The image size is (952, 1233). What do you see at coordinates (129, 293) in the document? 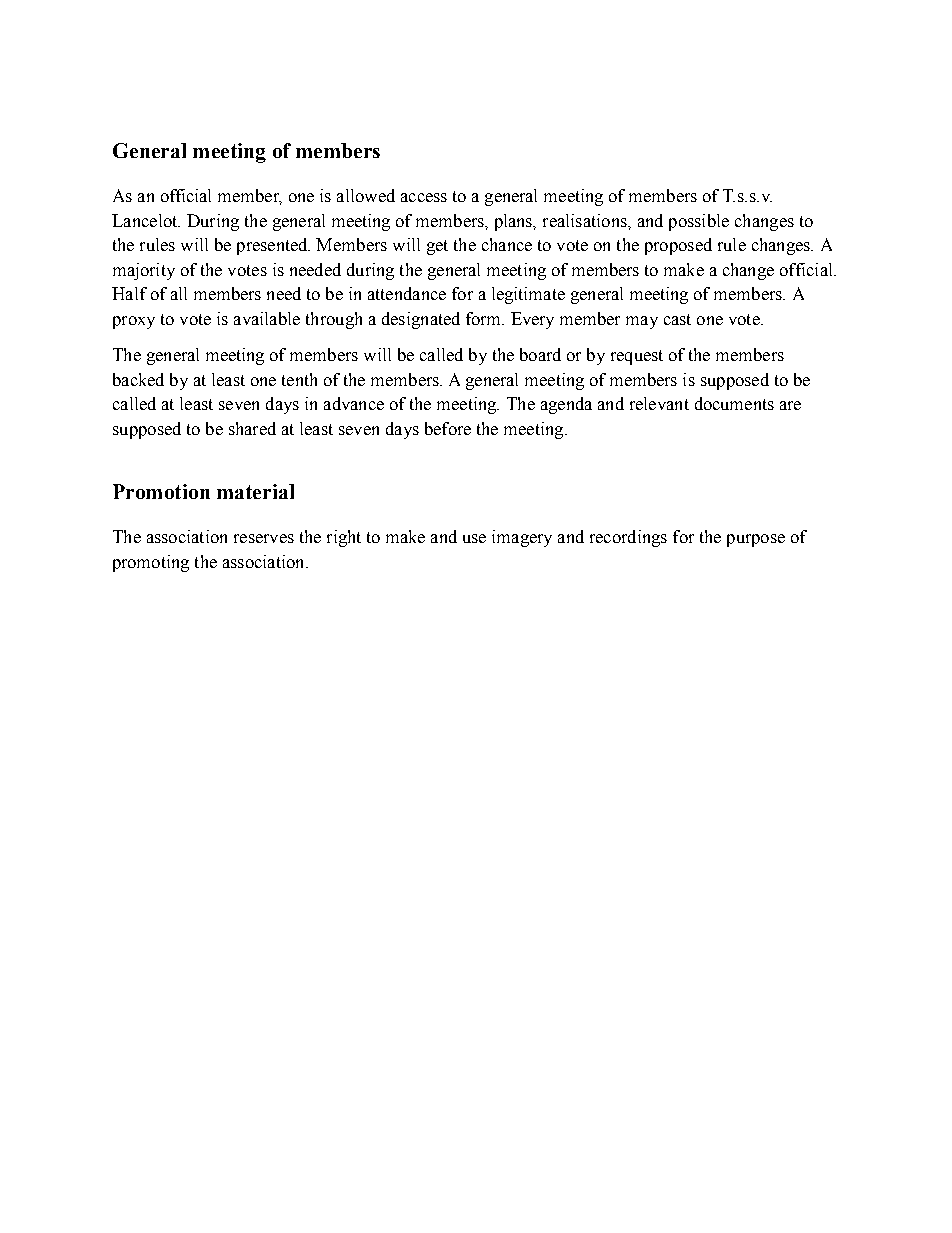
I see `Half` at bounding box center [129, 293].
